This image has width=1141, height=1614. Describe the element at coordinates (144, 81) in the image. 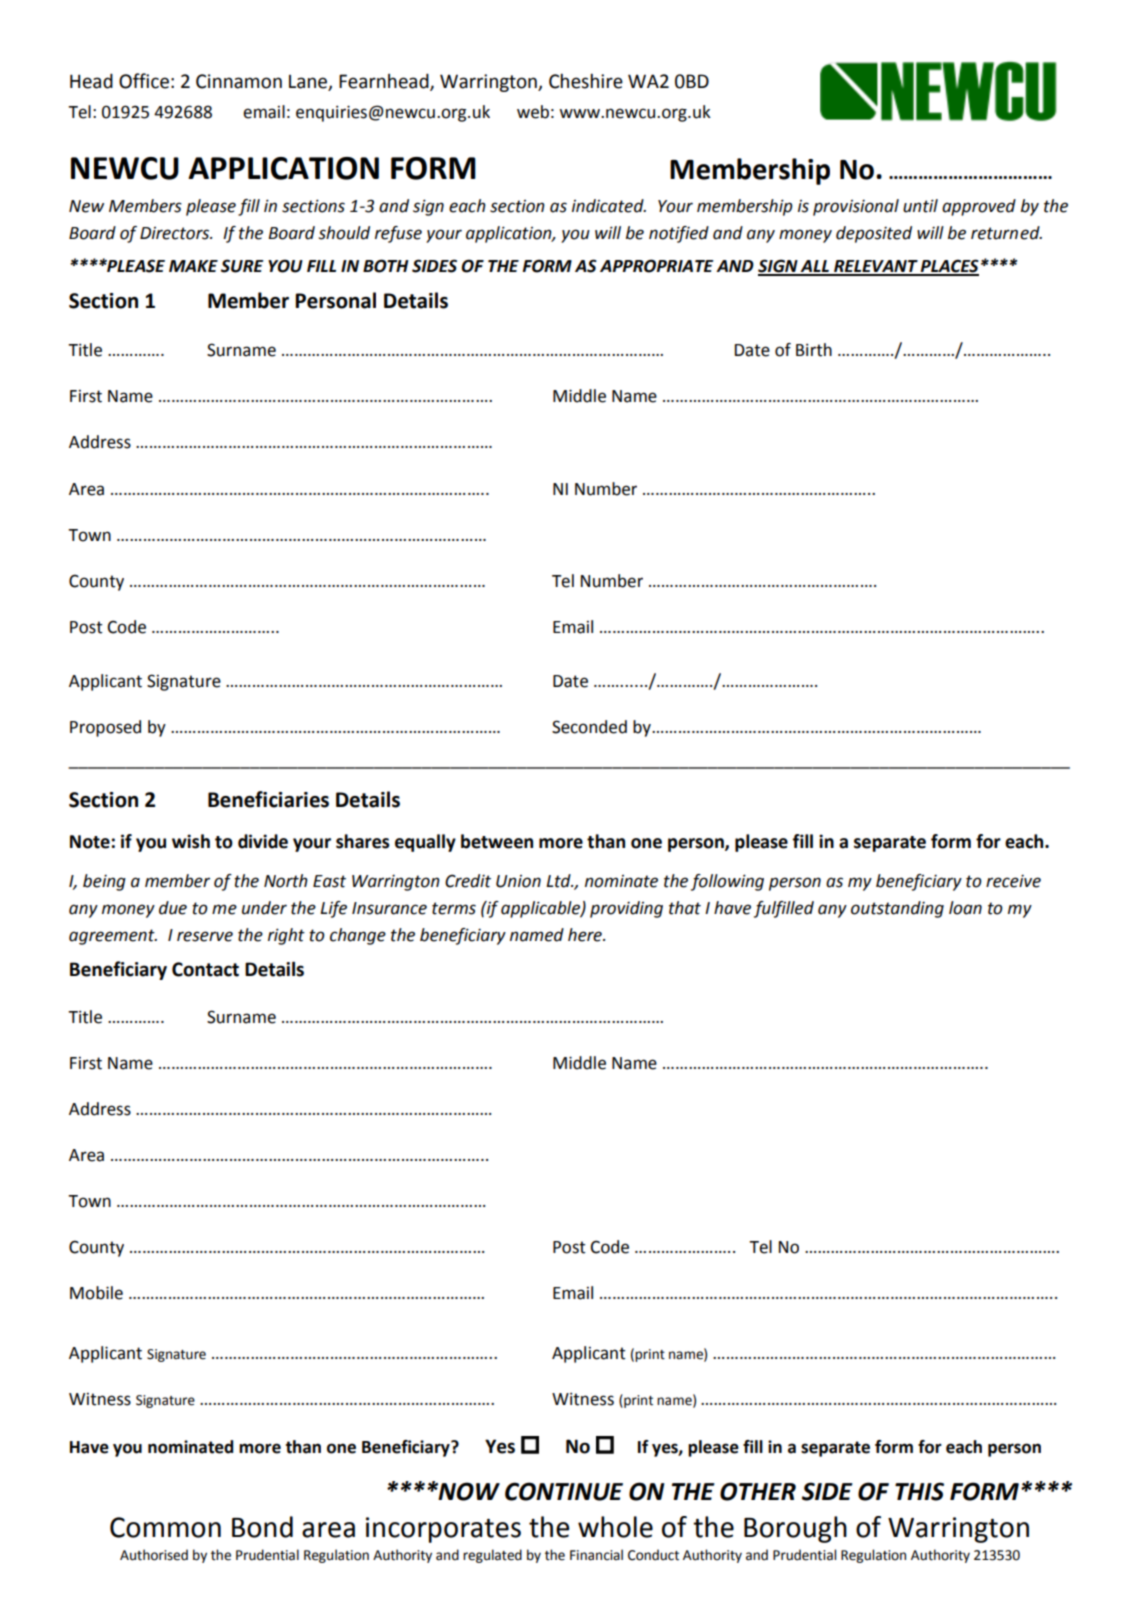

I see `Office` at that location.
